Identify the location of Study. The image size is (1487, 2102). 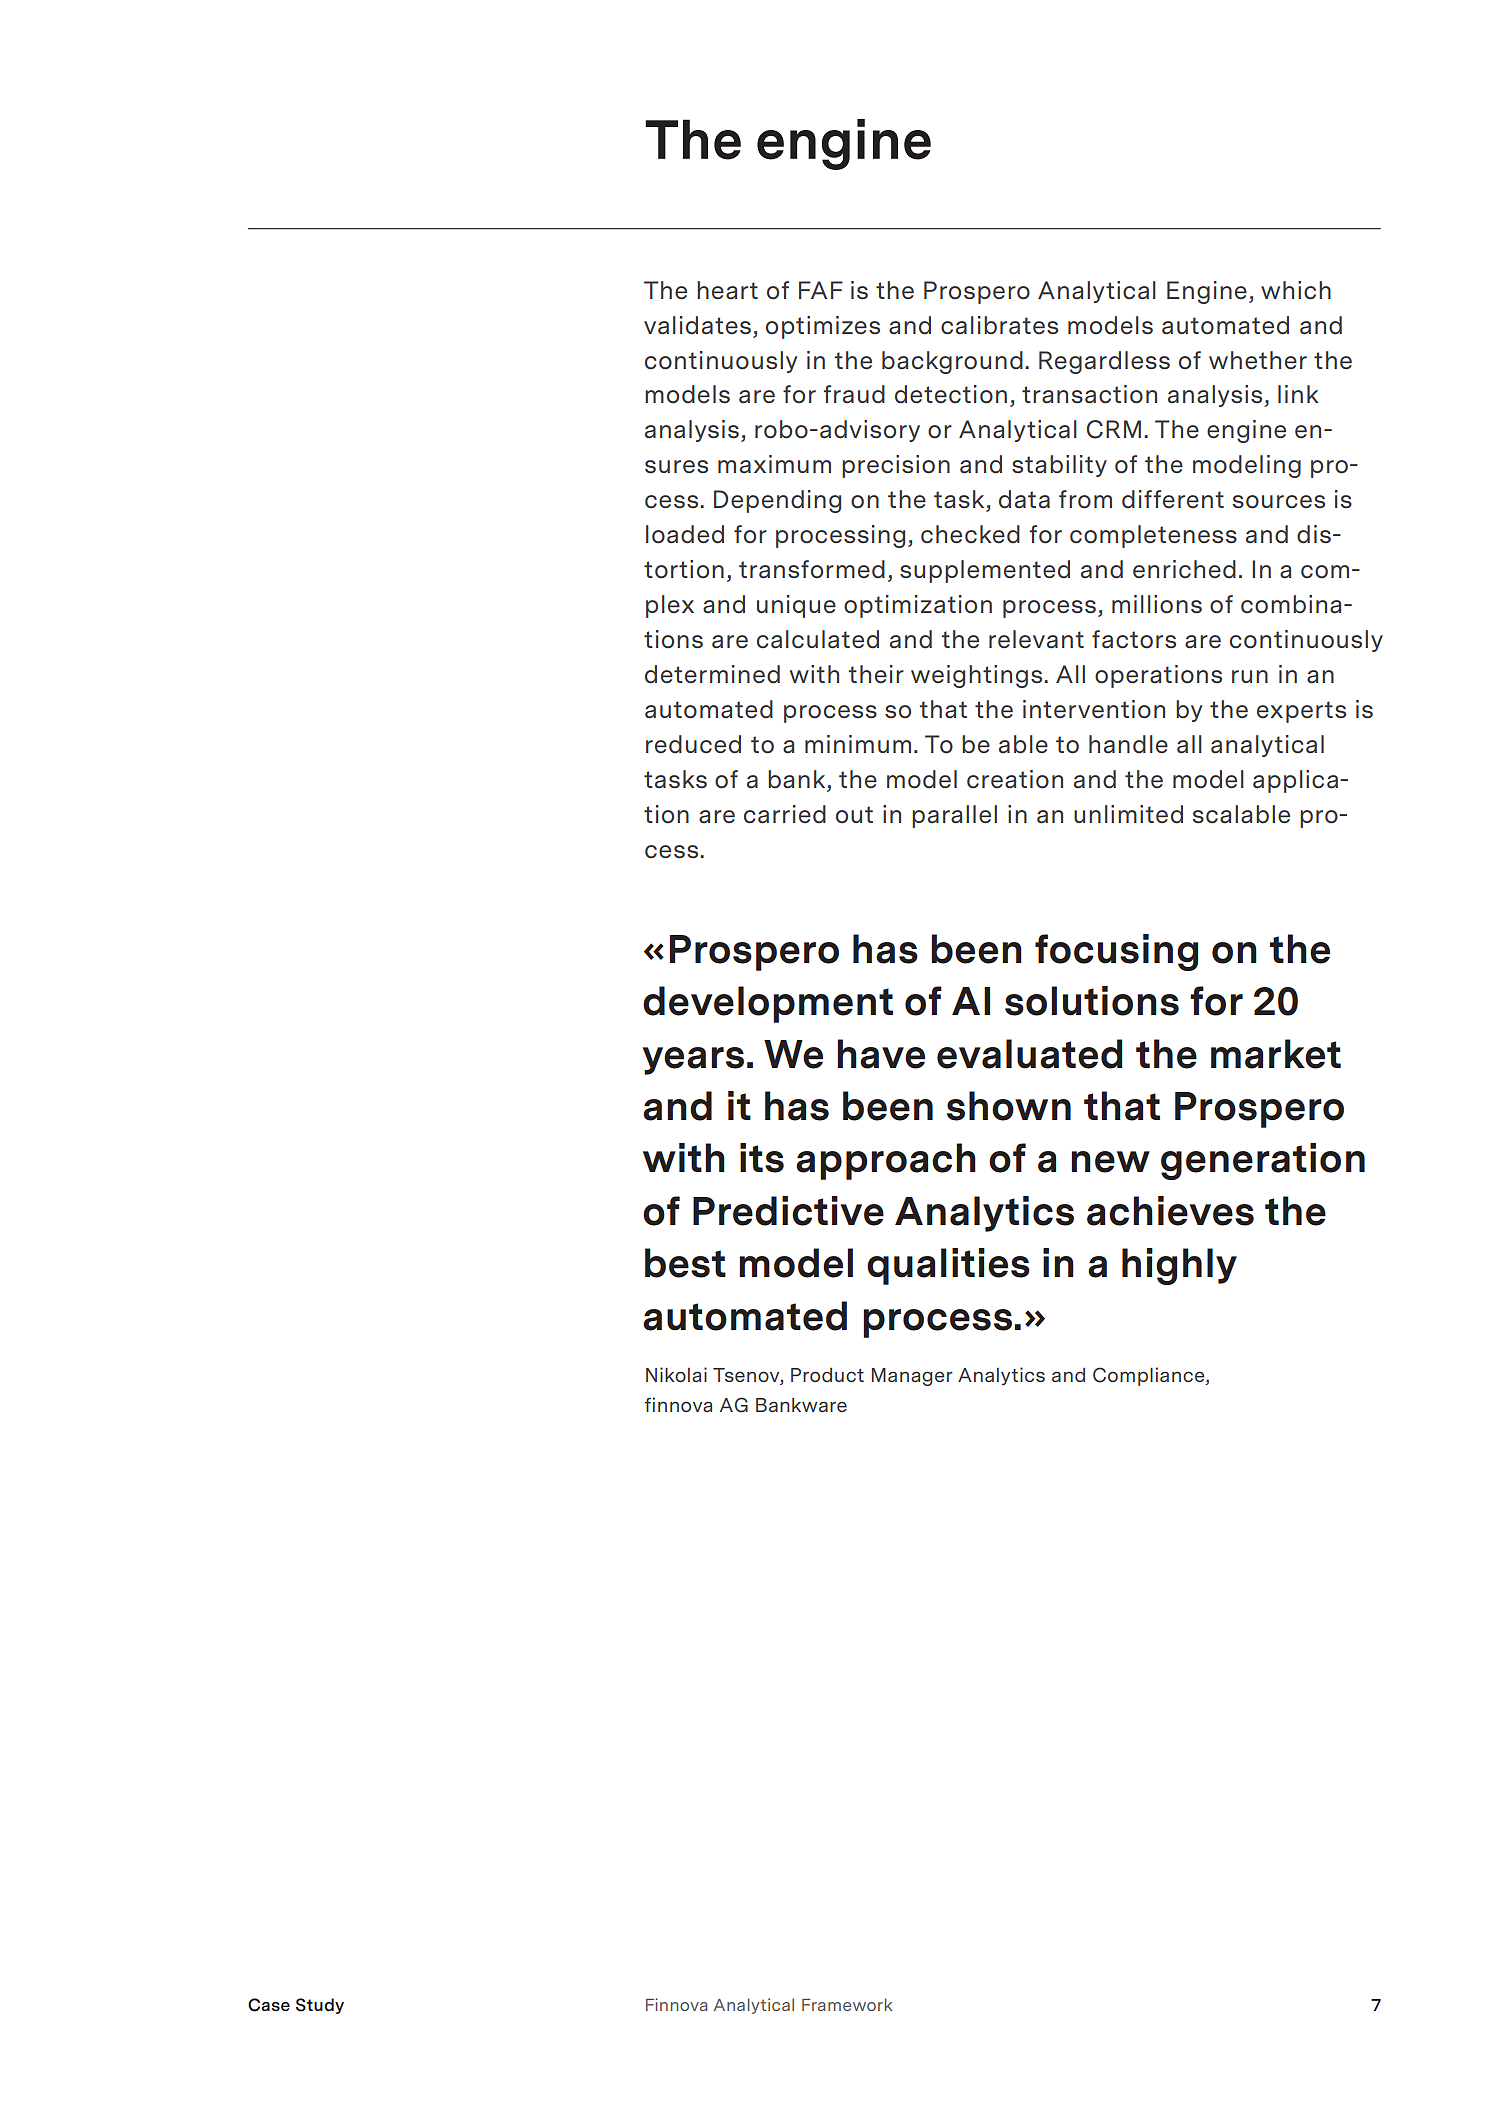
(320, 2006).
